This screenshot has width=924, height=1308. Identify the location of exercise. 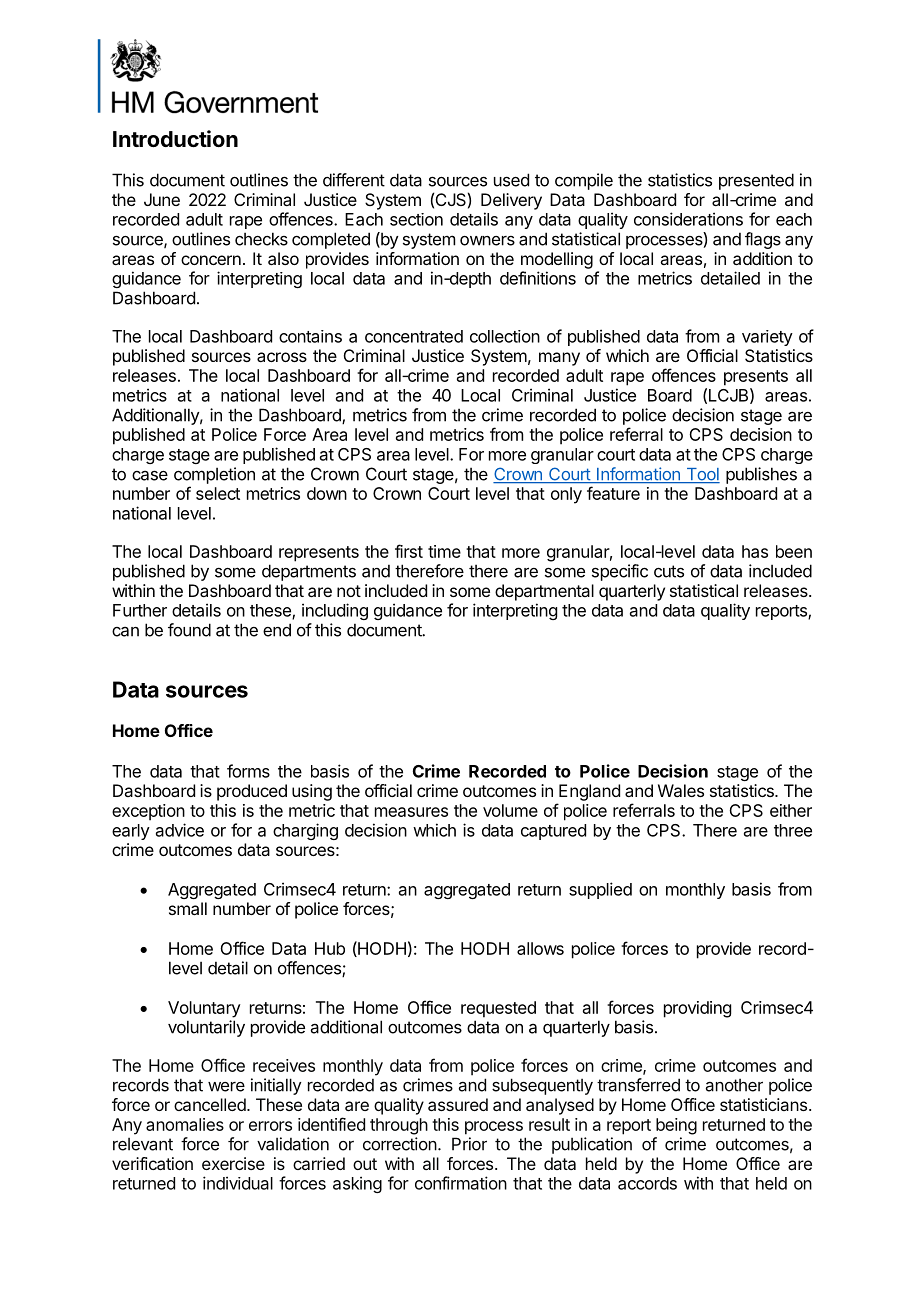
(233, 1163).
